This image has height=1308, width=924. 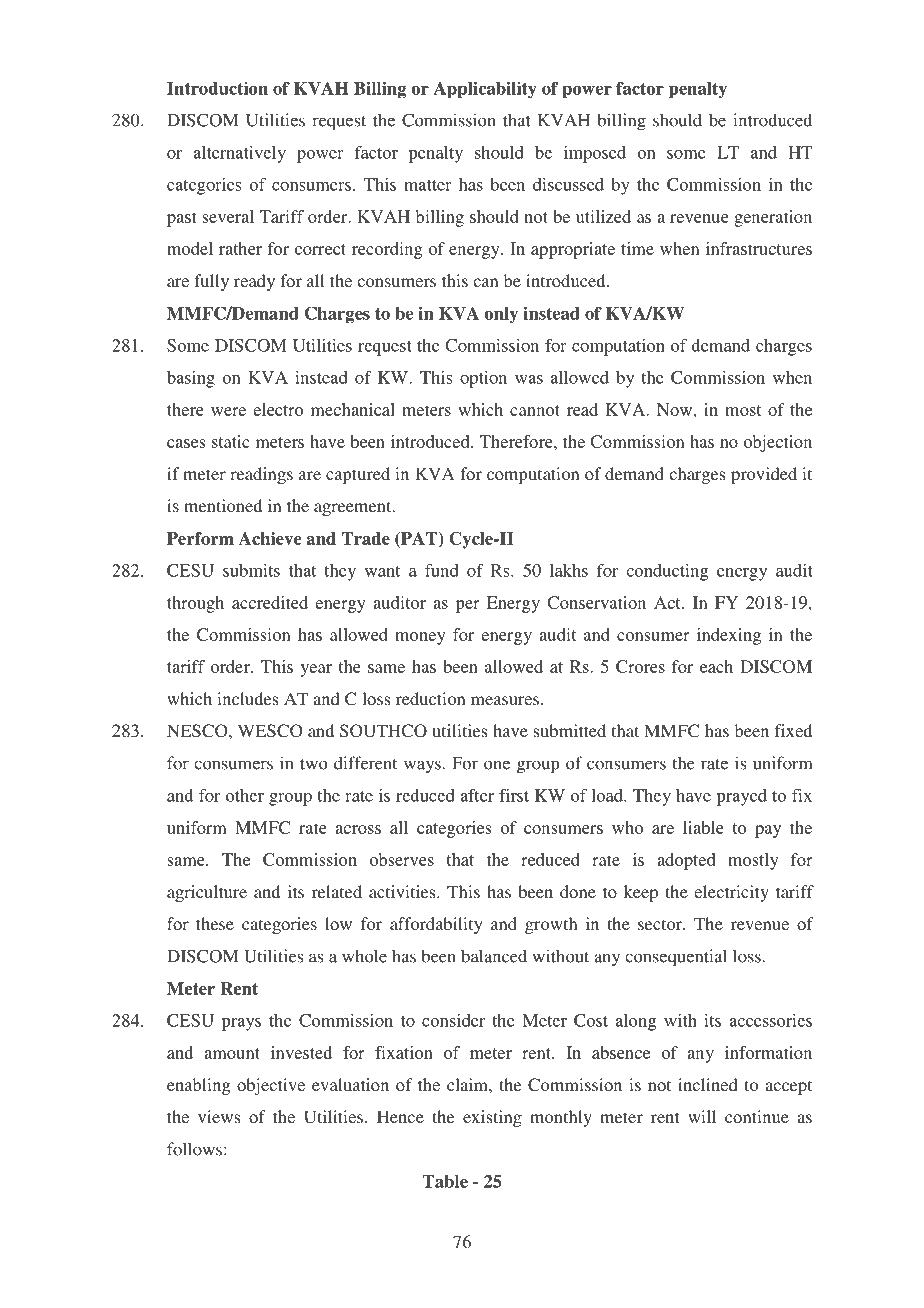 I want to click on accredited, so click(x=270, y=602).
